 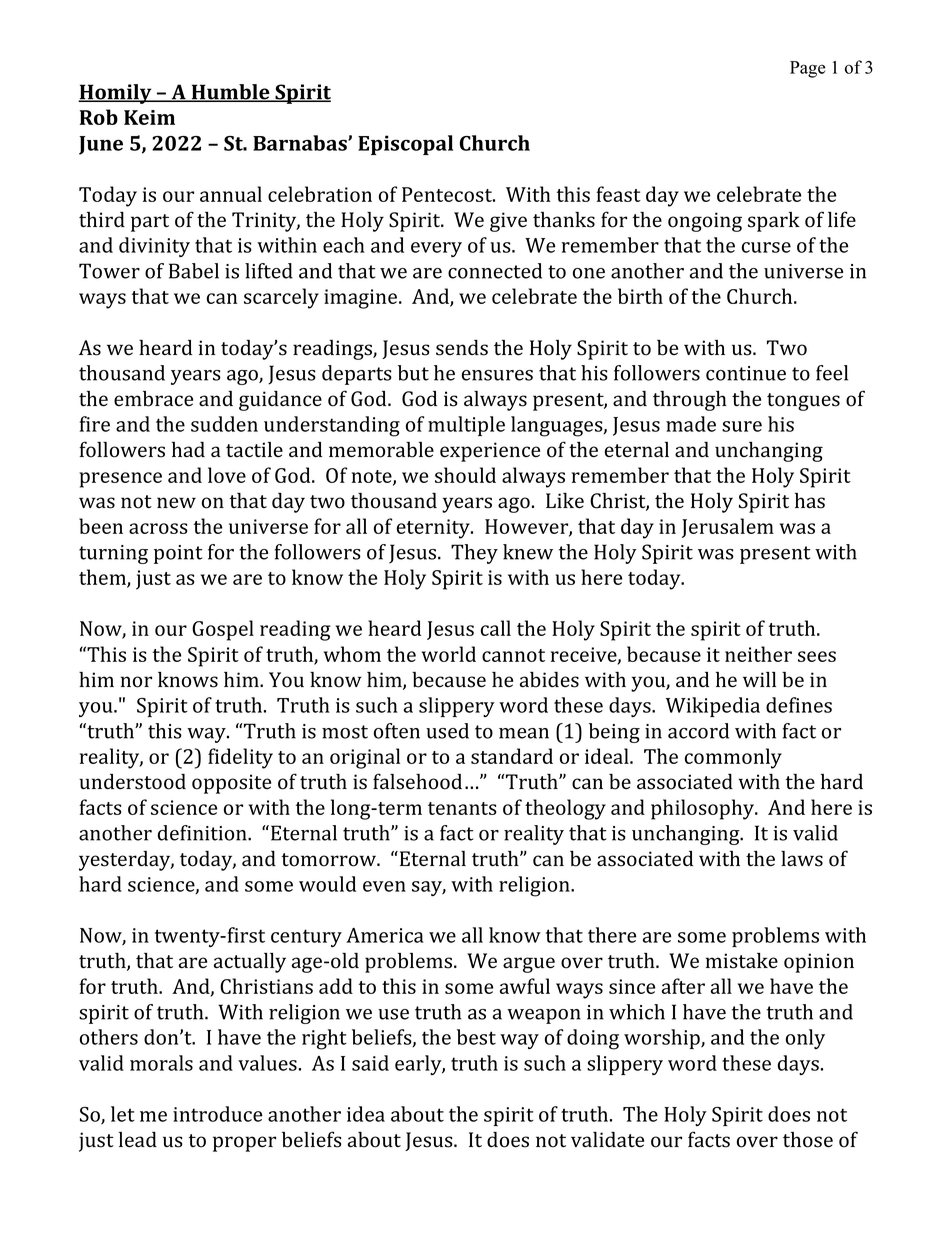 What do you see at coordinates (230, 93) in the screenshot?
I see `Humble` at bounding box center [230, 93].
